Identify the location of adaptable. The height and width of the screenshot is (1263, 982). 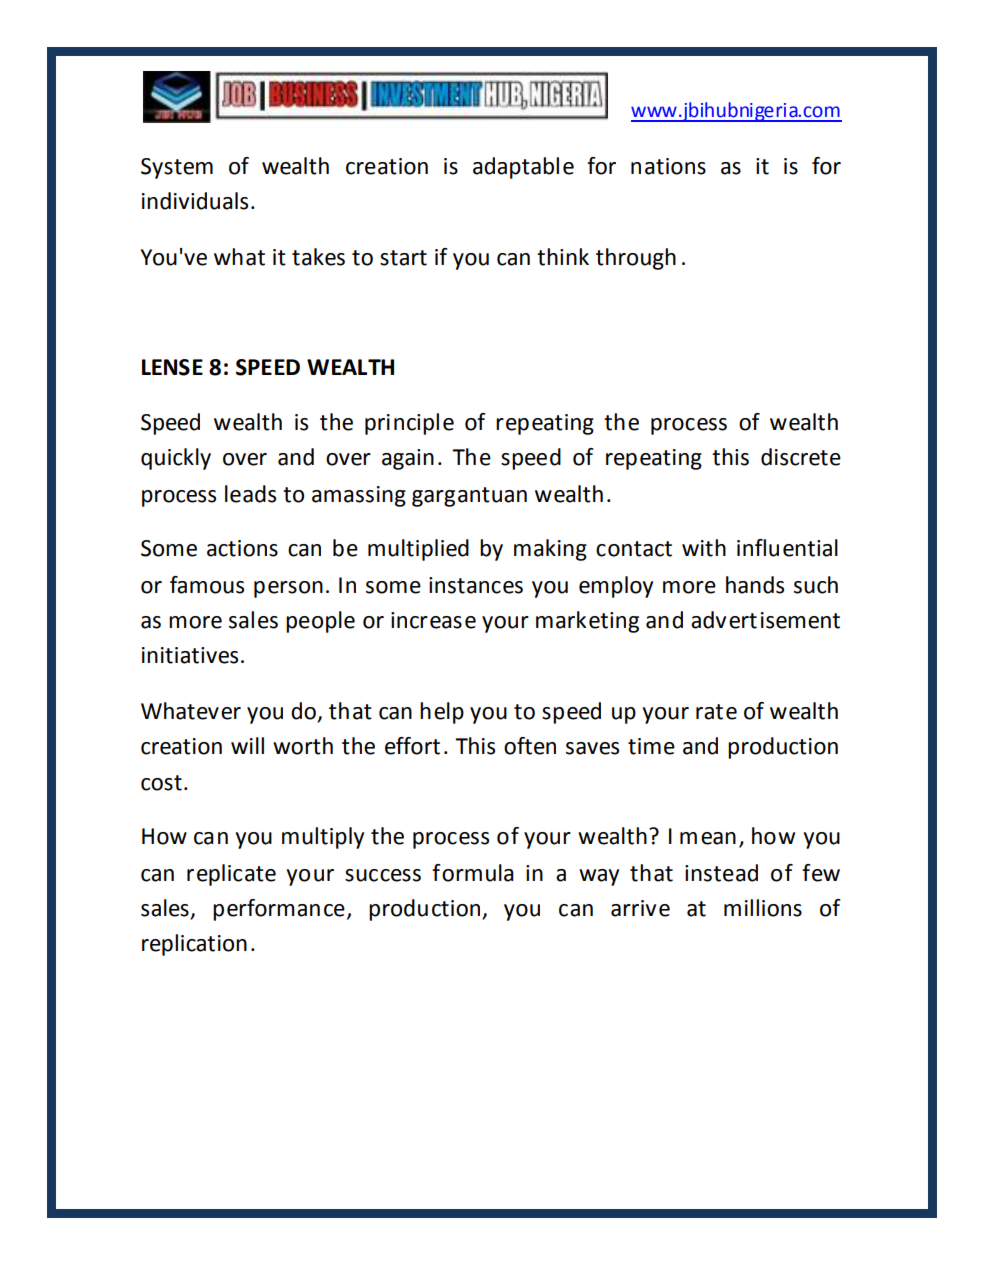
(523, 168).
